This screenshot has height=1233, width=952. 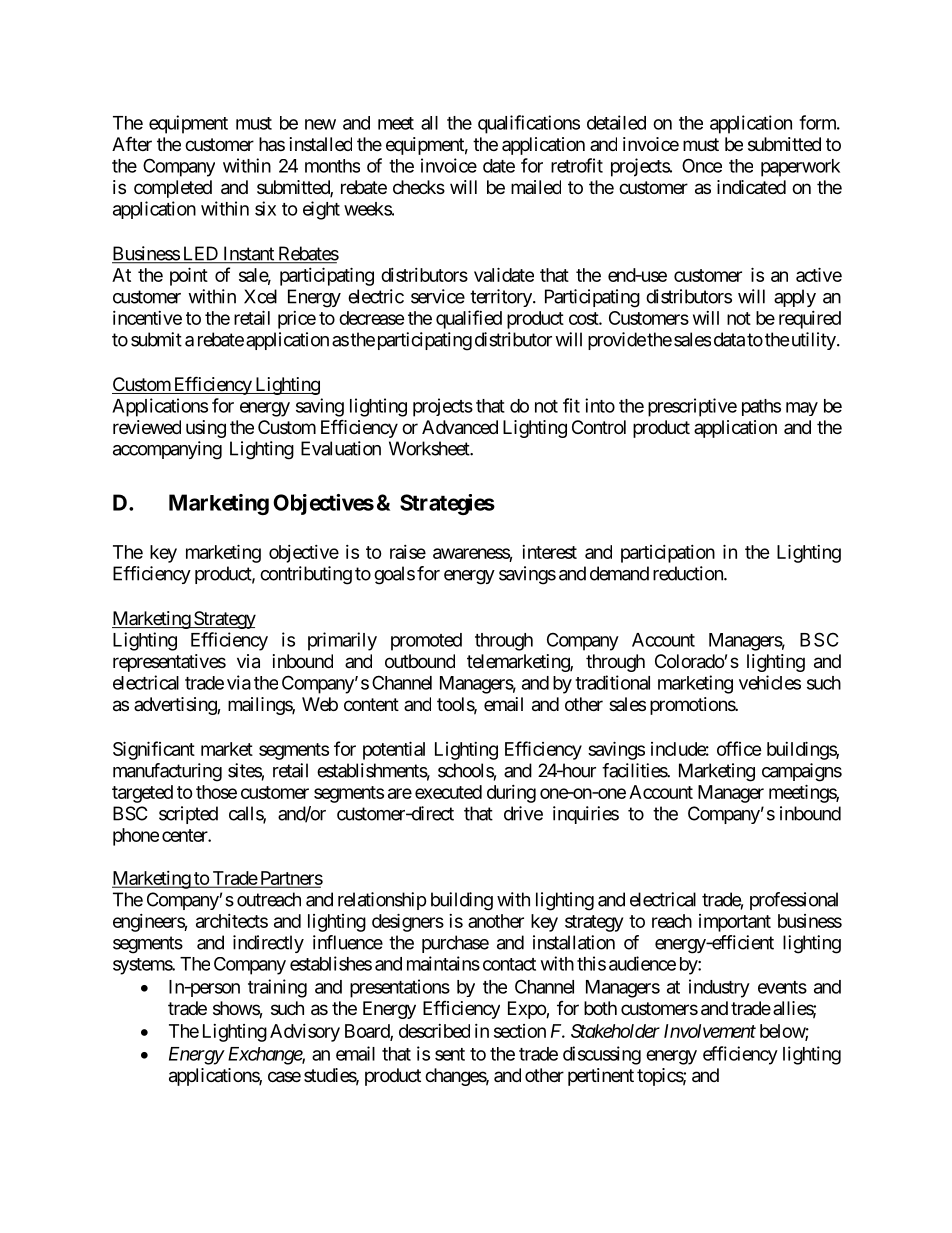 What do you see at coordinates (305, 1033) in the screenshot?
I see `Advisory` at bounding box center [305, 1033].
